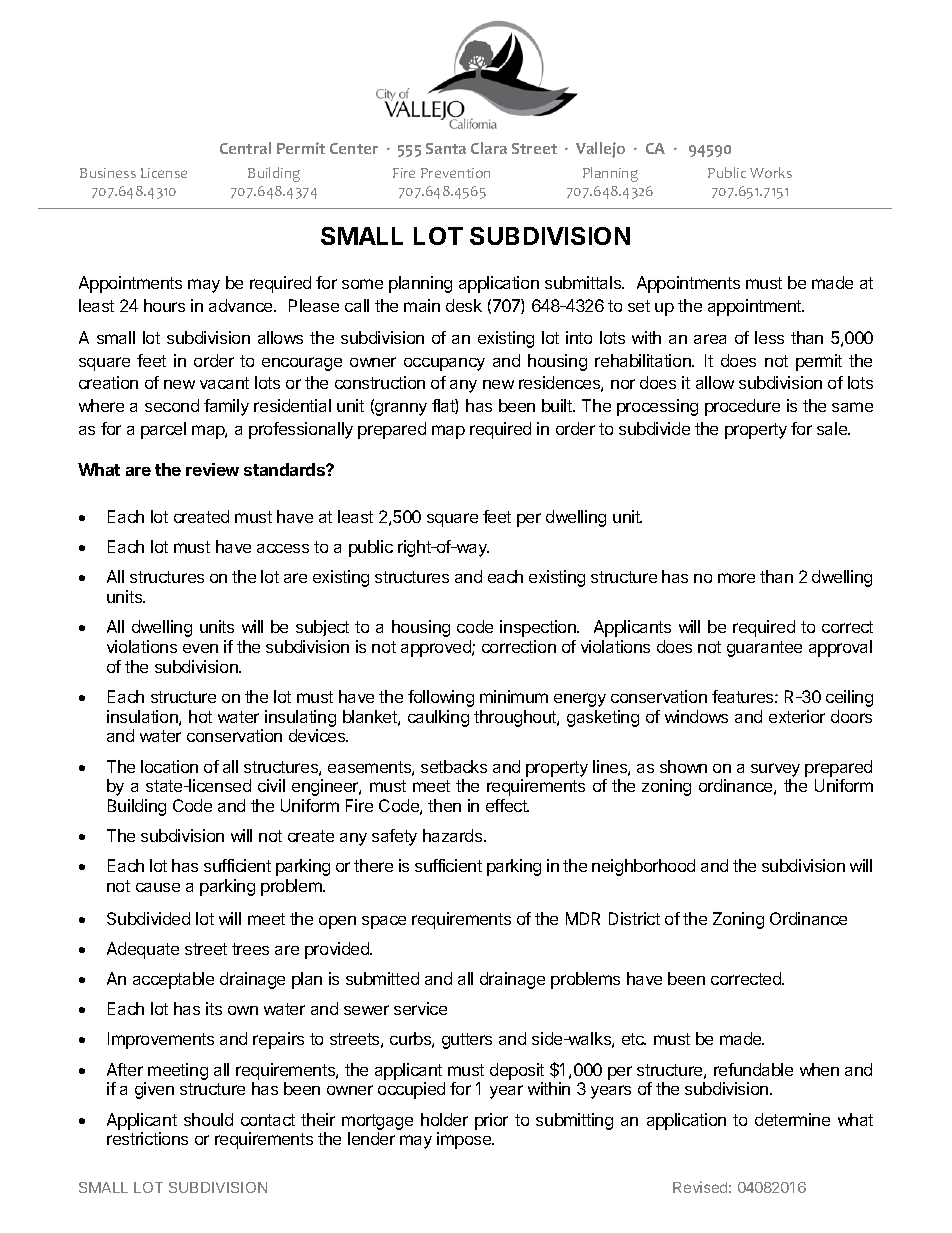  Describe the element at coordinates (491, 1121) in the page. I see `prior` at that location.
